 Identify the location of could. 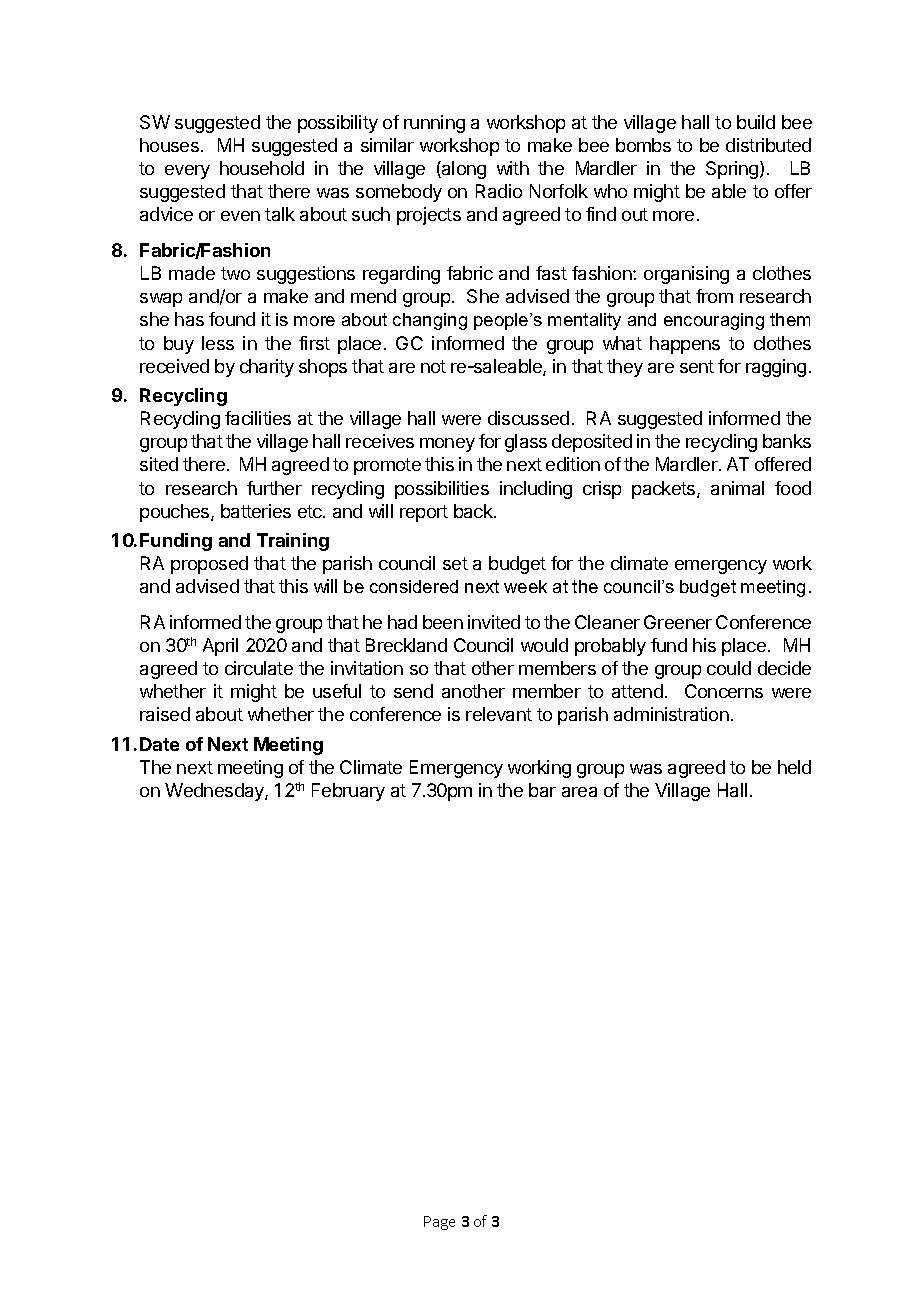
(729, 668).
